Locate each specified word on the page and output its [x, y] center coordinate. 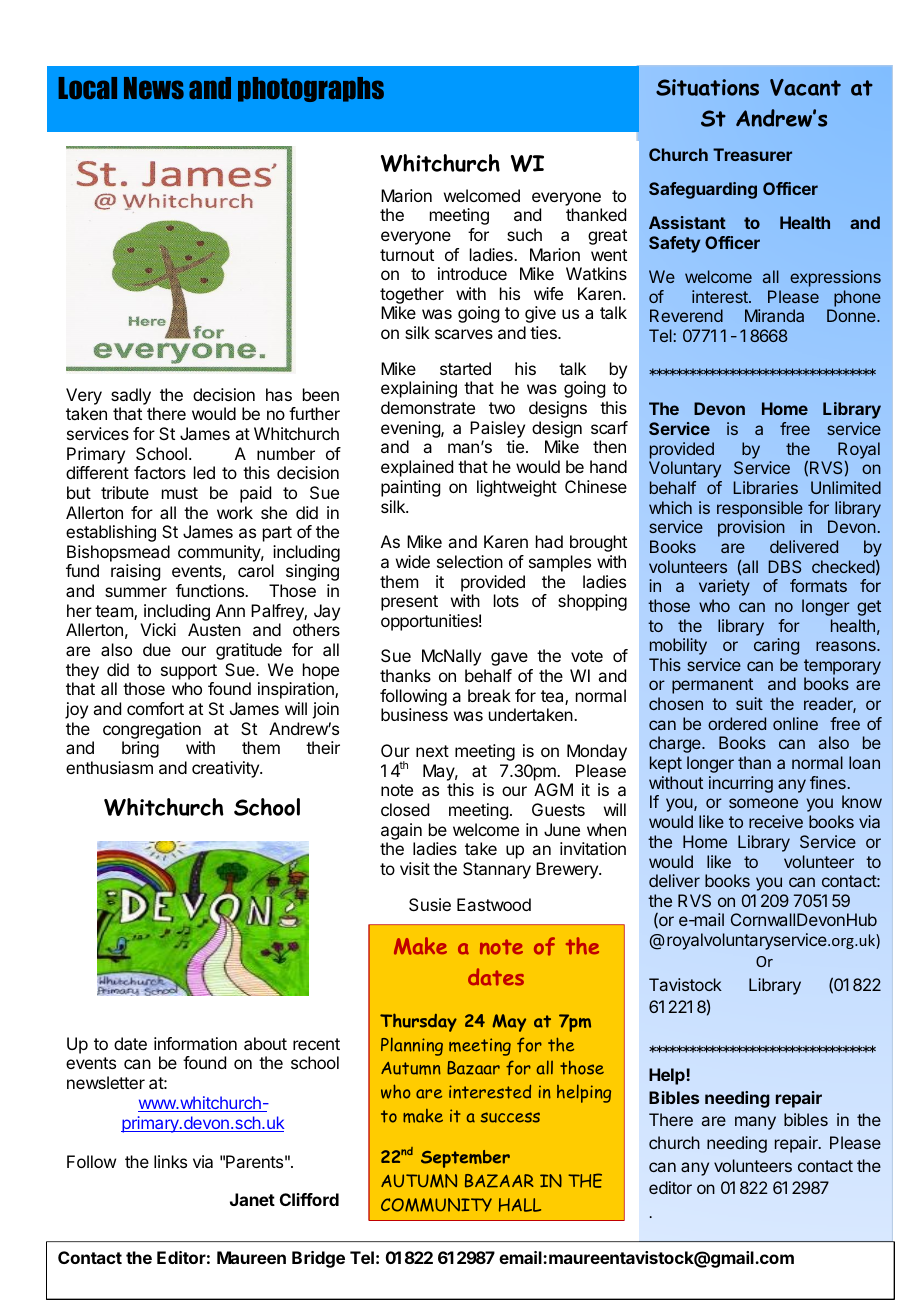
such [524, 234]
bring [140, 749]
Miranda [774, 315]
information [195, 1043]
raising [135, 572]
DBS [784, 566]
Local [88, 88]
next [432, 751]
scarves [464, 334]
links [170, 1161]
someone [763, 803]
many [755, 1123]
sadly [131, 396]
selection [470, 561]
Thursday [418, 1022]
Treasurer [752, 154]
